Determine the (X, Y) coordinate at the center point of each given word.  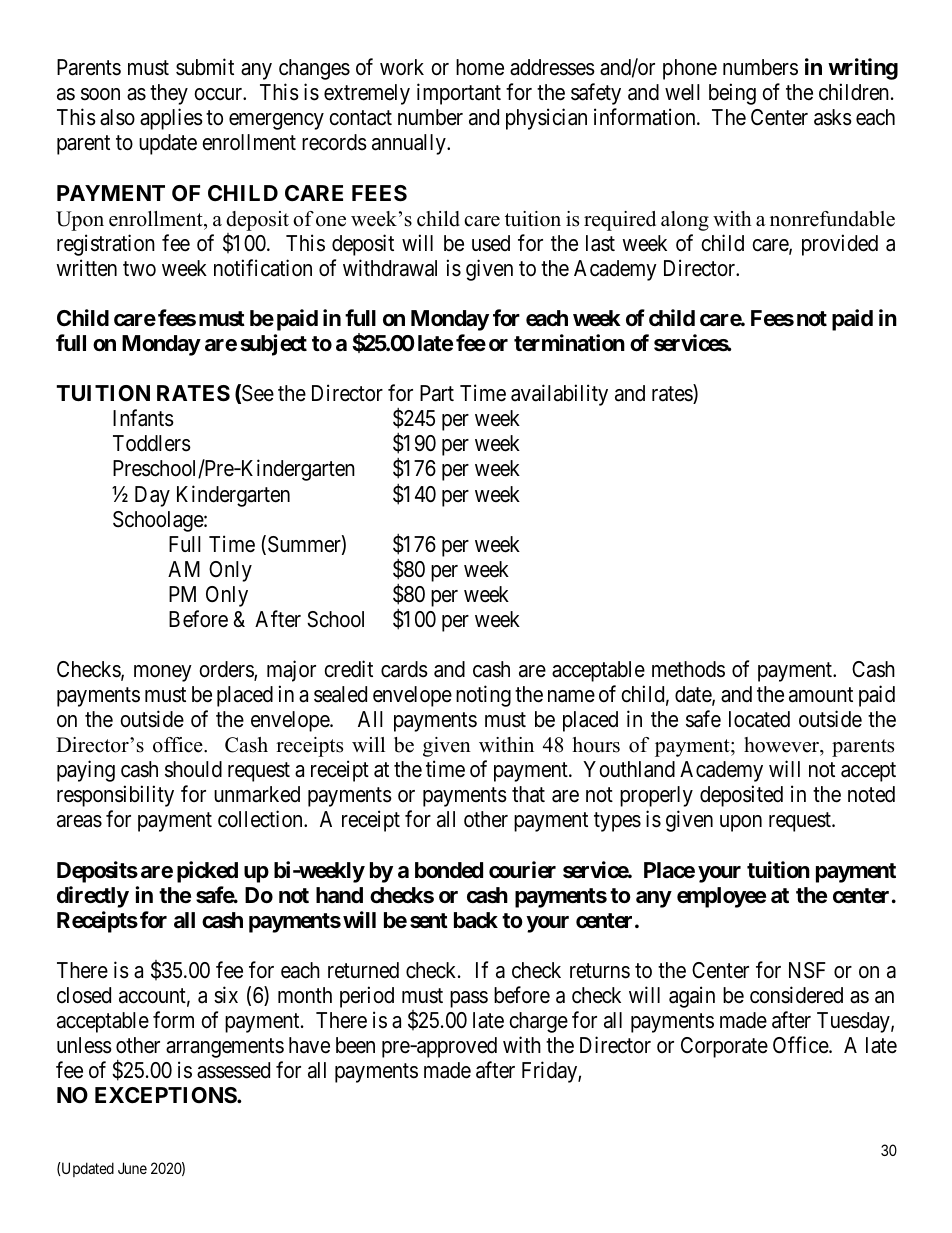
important (459, 94)
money (163, 673)
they (169, 94)
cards (404, 669)
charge (538, 1022)
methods (688, 669)
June (132, 1168)
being (732, 94)
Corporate (724, 1047)
